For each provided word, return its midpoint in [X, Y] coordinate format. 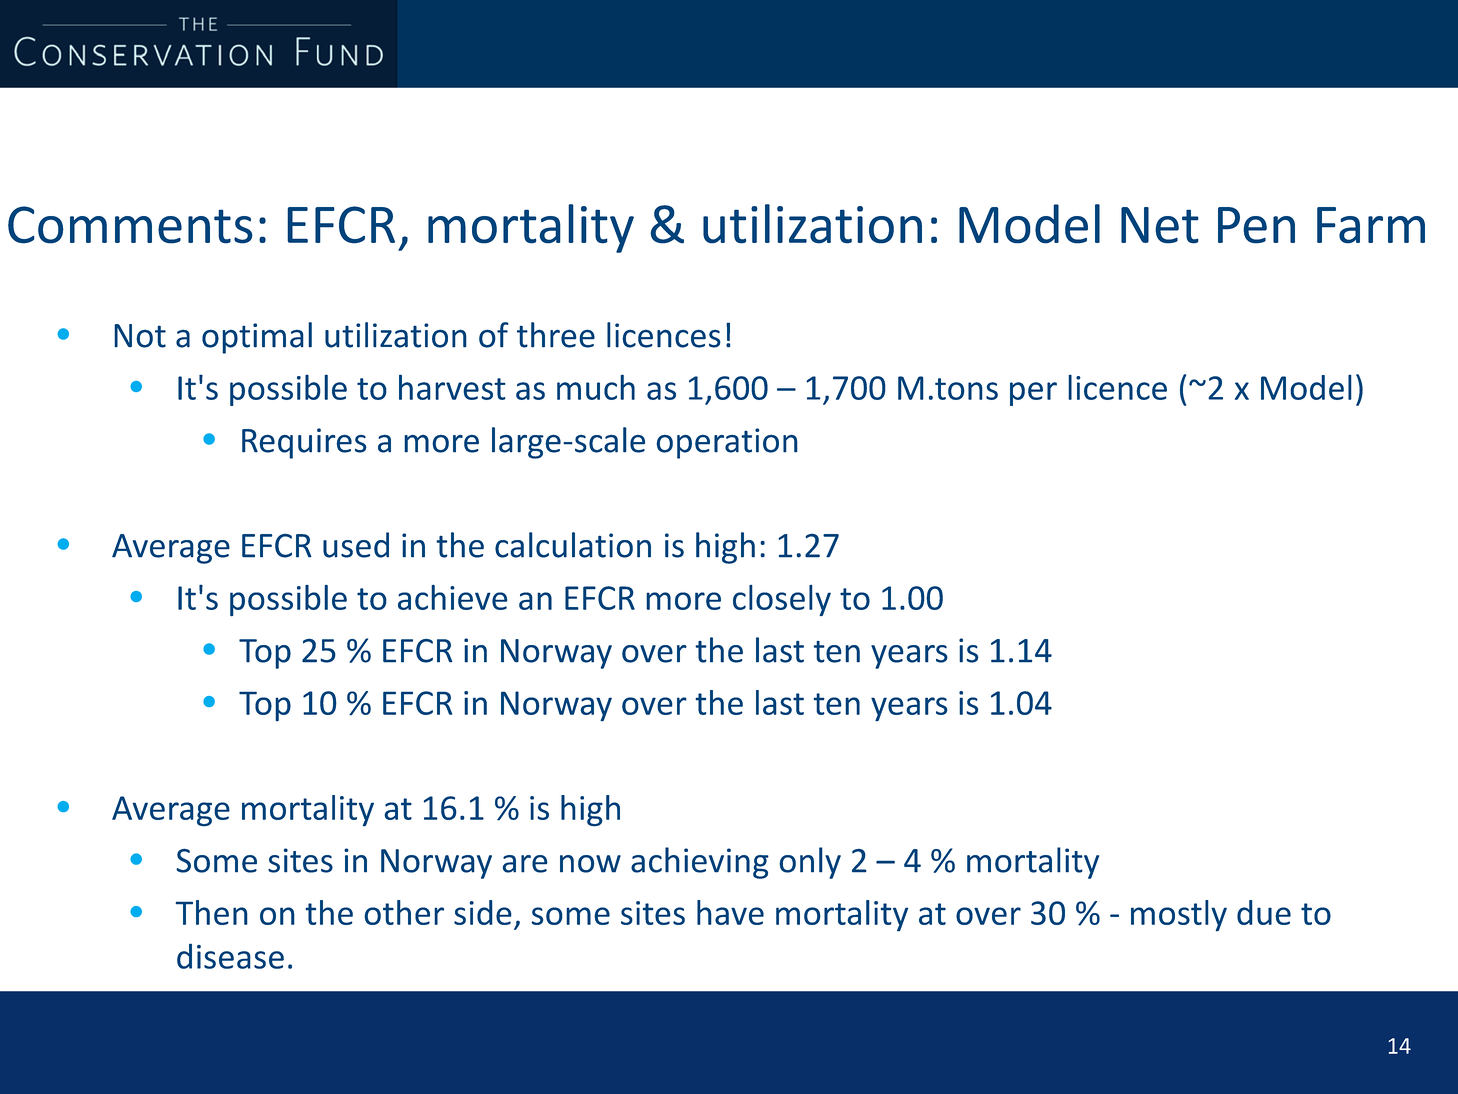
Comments [130, 225]
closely [782, 600]
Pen [1256, 225]
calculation [573, 545]
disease [230, 956]
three [556, 335]
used [356, 545]
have [730, 912]
